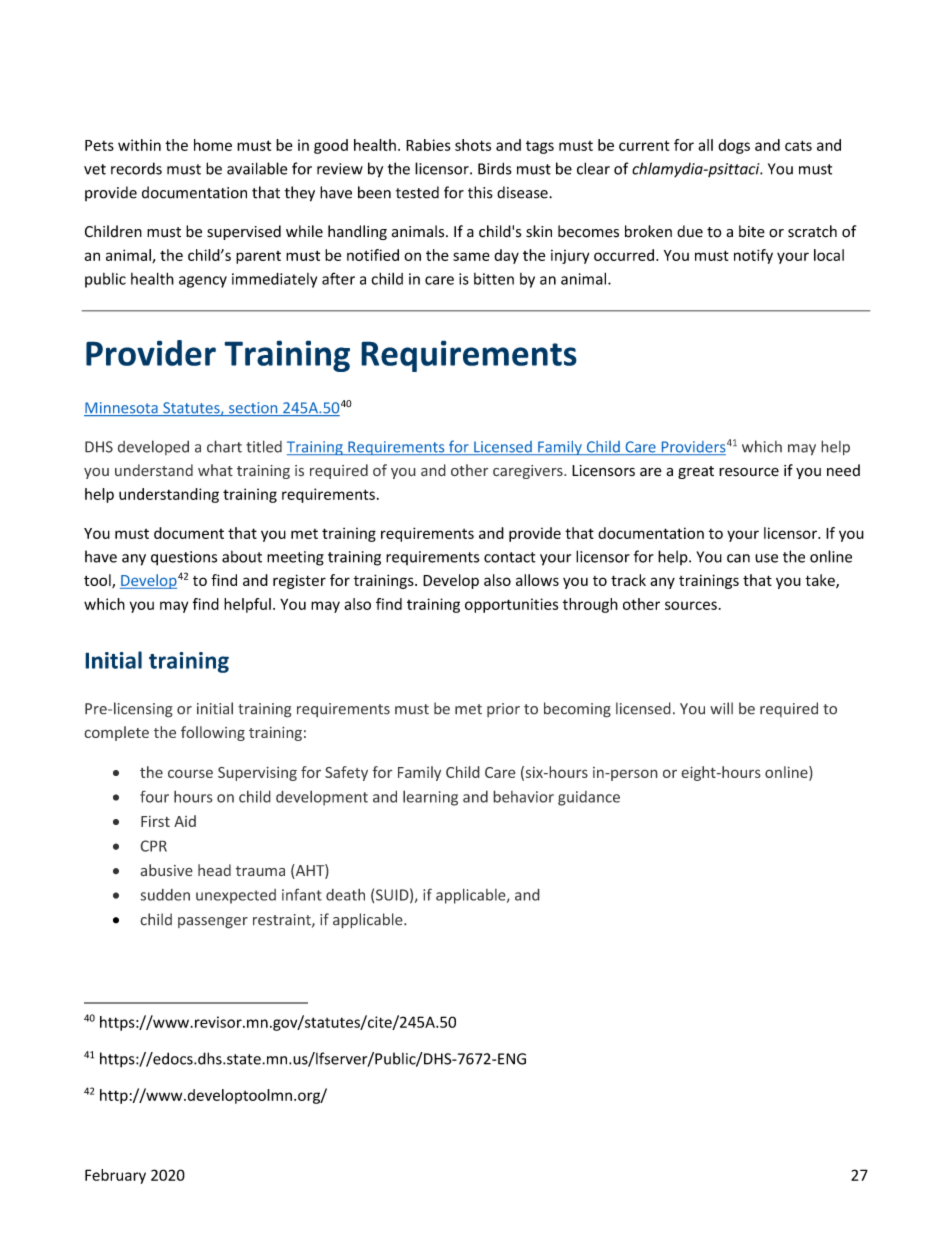  What do you see at coordinates (589, 798) in the screenshot?
I see `guidance` at bounding box center [589, 798].
